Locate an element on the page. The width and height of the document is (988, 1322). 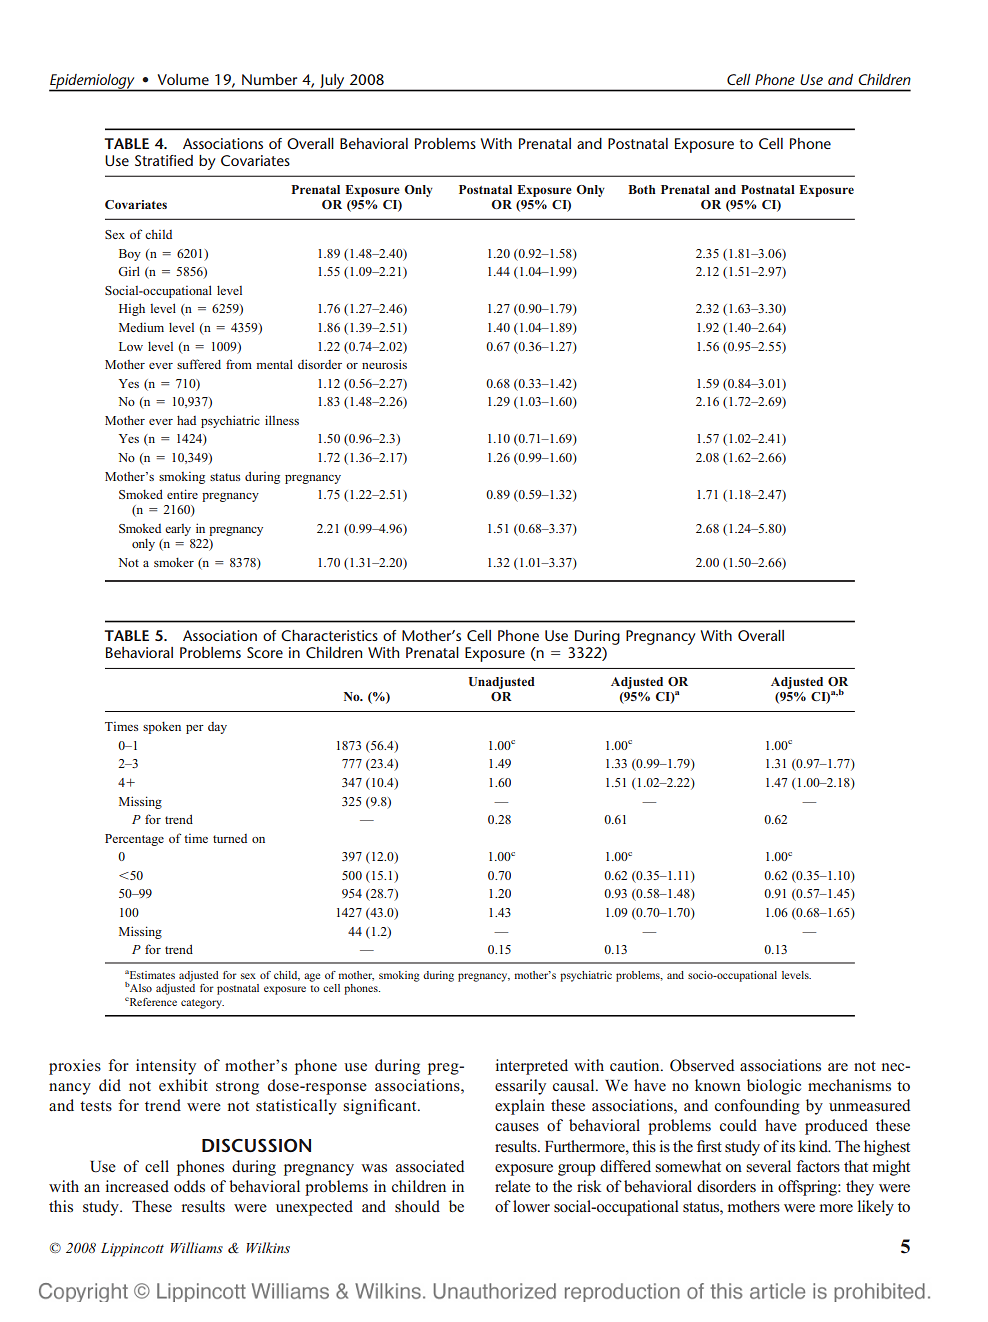
category is located at coordinates (202, 1004).
